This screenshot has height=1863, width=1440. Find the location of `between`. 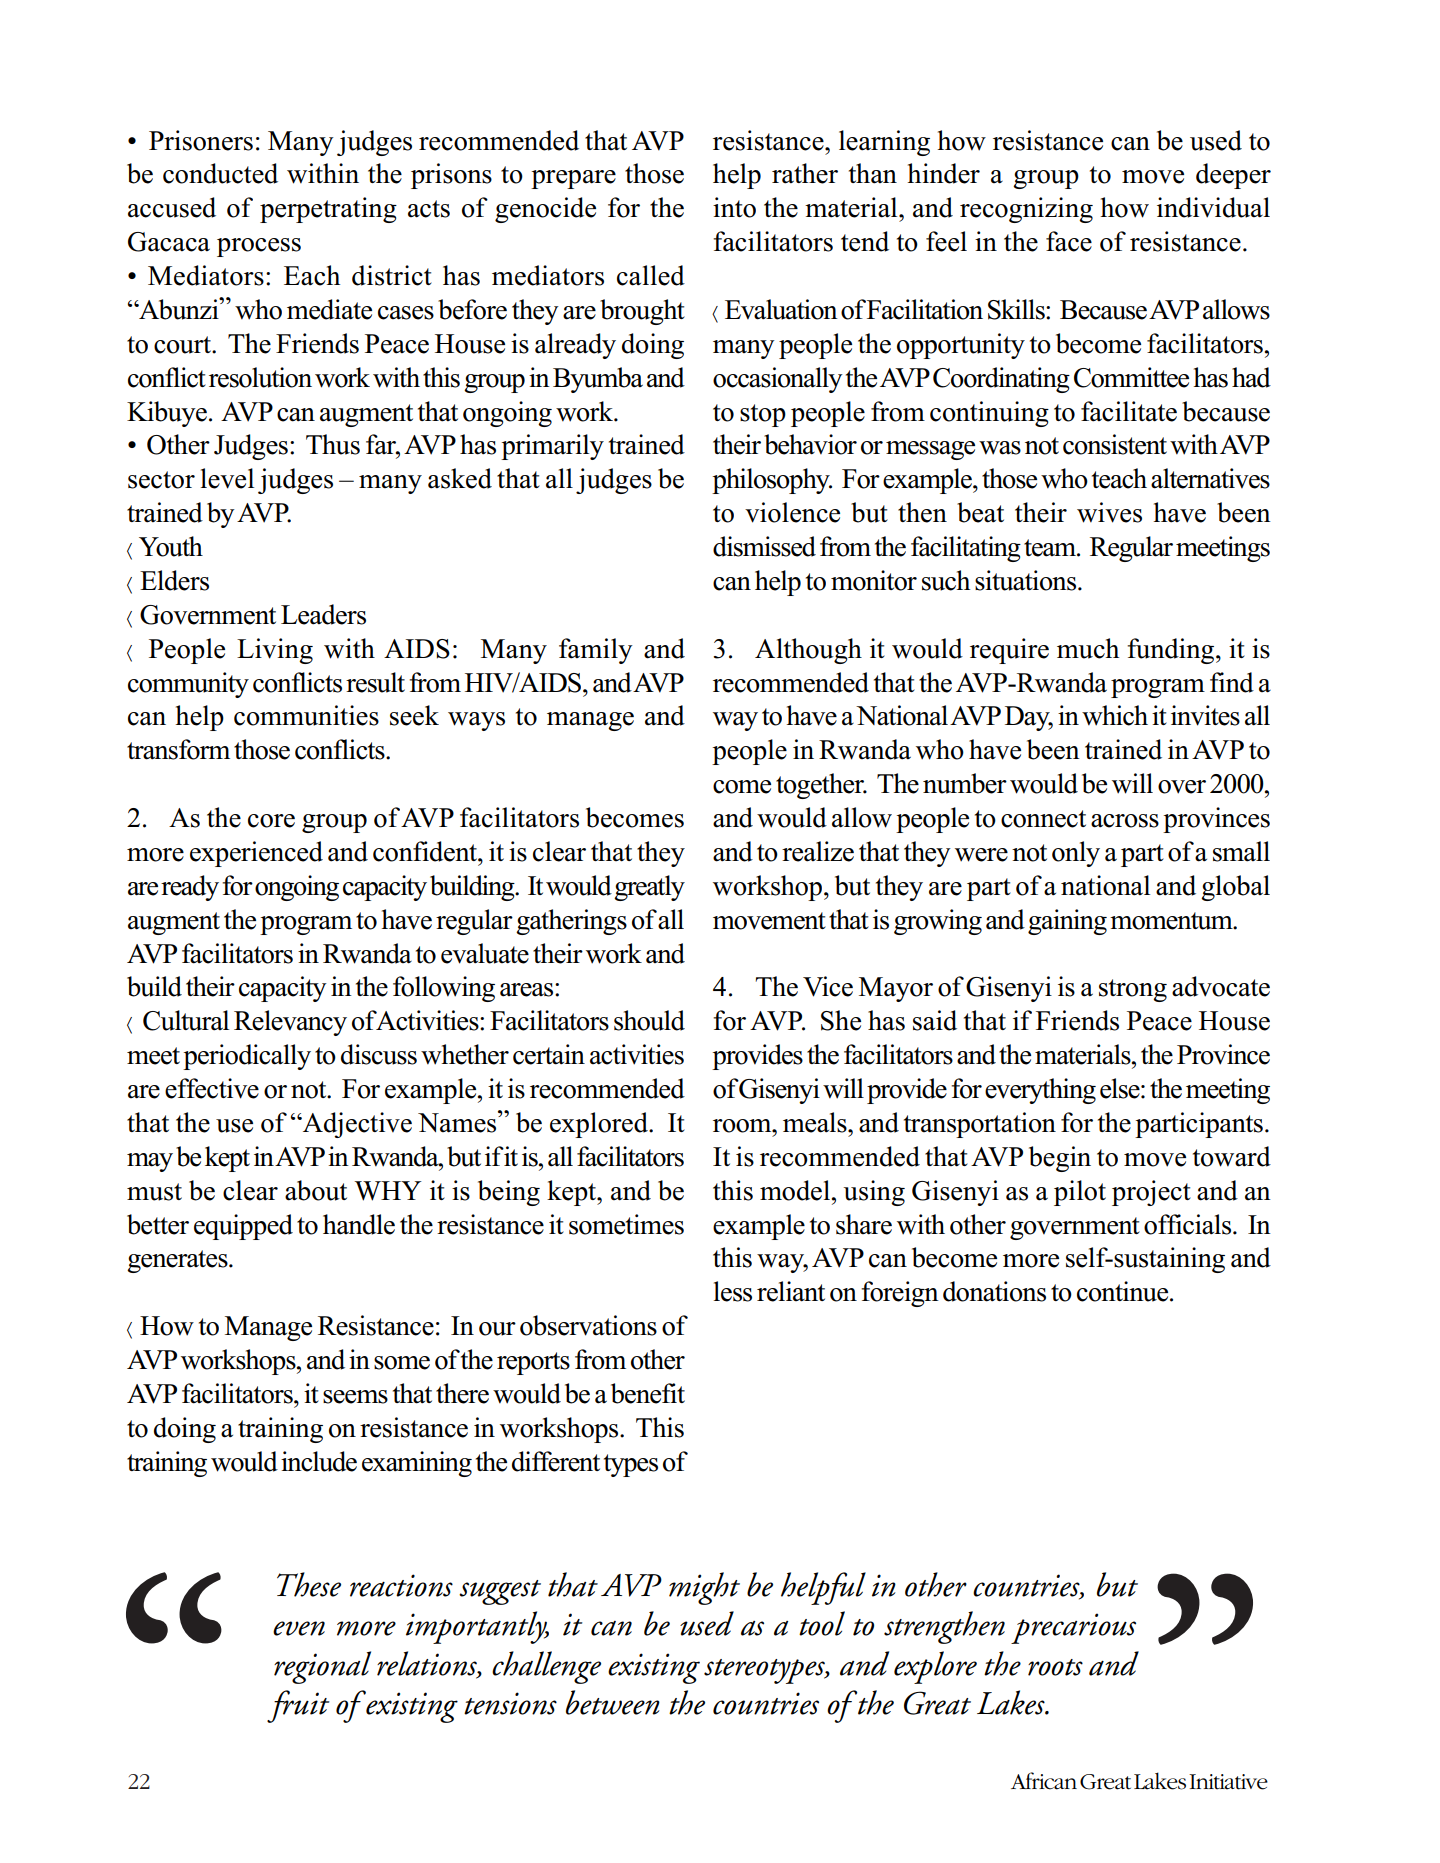

between is located at coordinates (613, 1702).
